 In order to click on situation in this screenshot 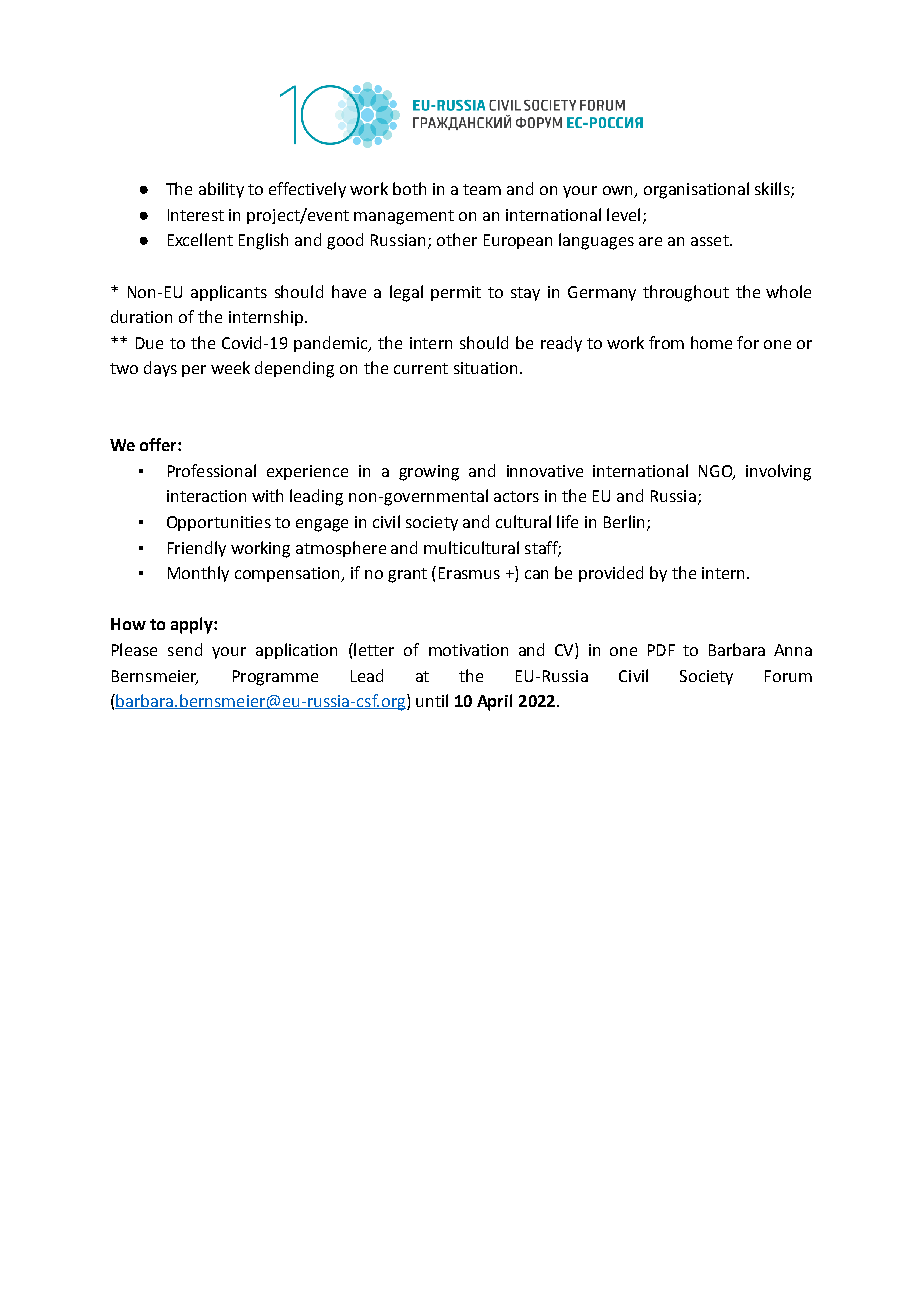, I will do `click(485, 368)`.
